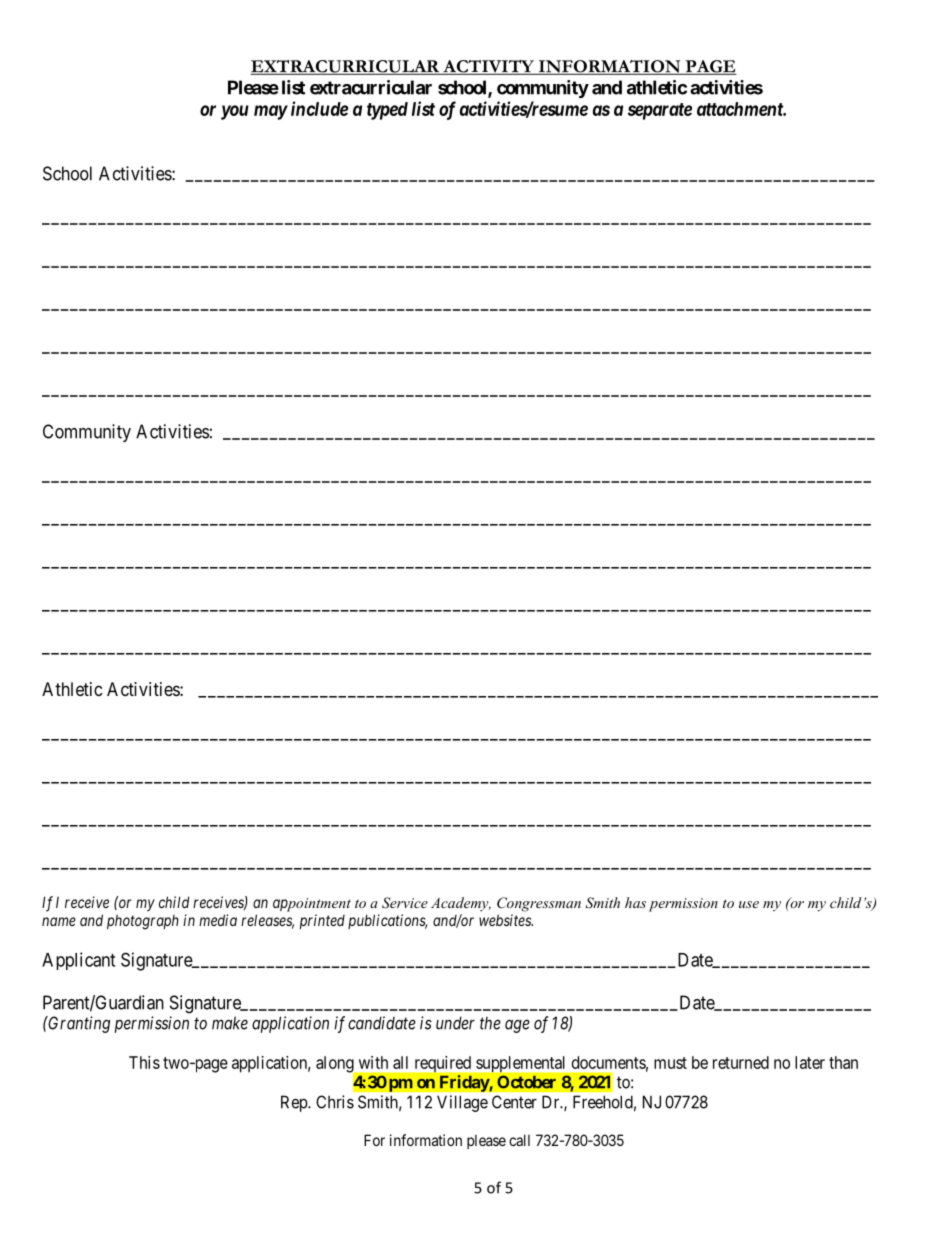  Describe the element at coordinates (235, 112) in the screenshot. I see `you` at that location.
